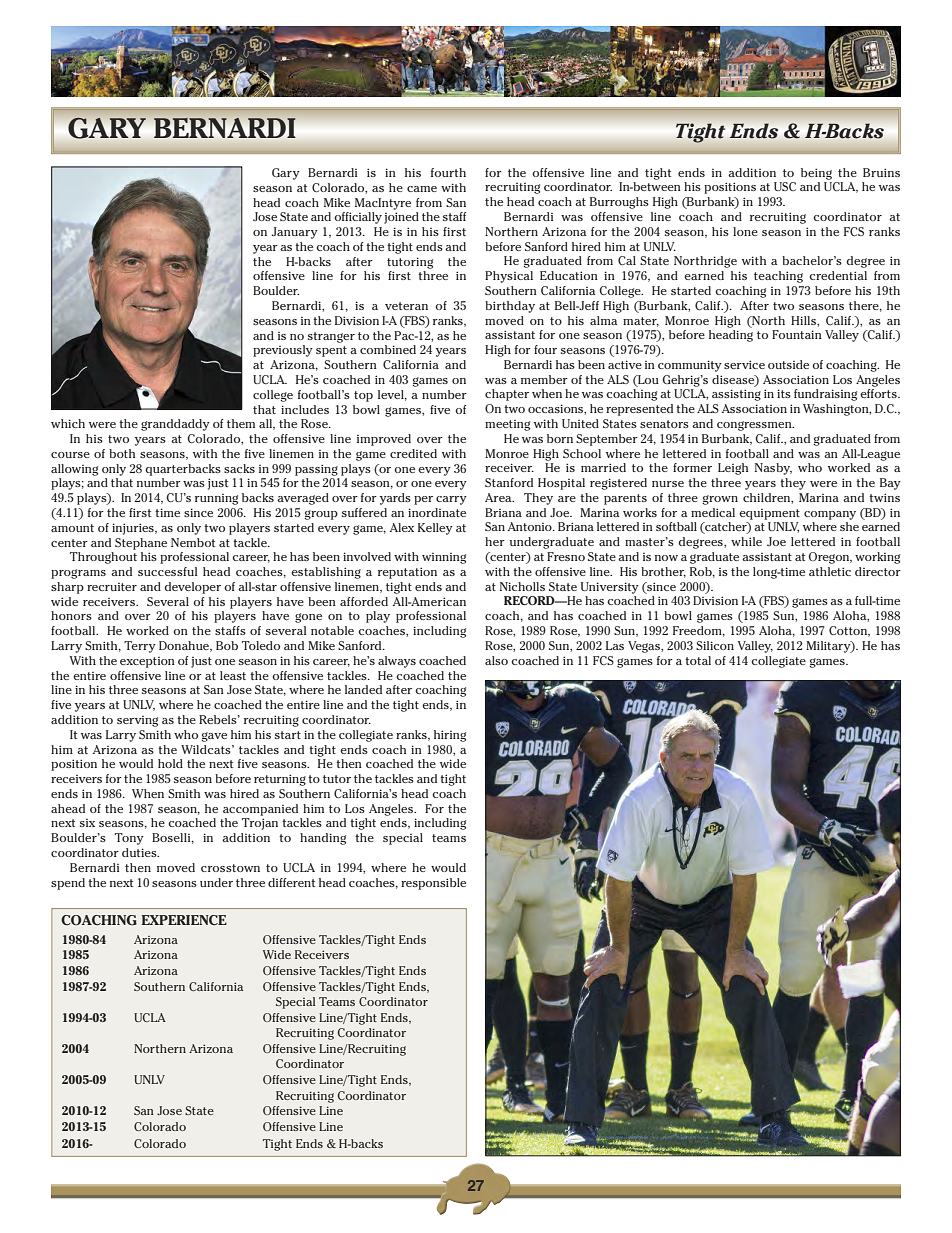  Describe the element at coordinates (433, 884) in the image. I see `responsible` at that location.
